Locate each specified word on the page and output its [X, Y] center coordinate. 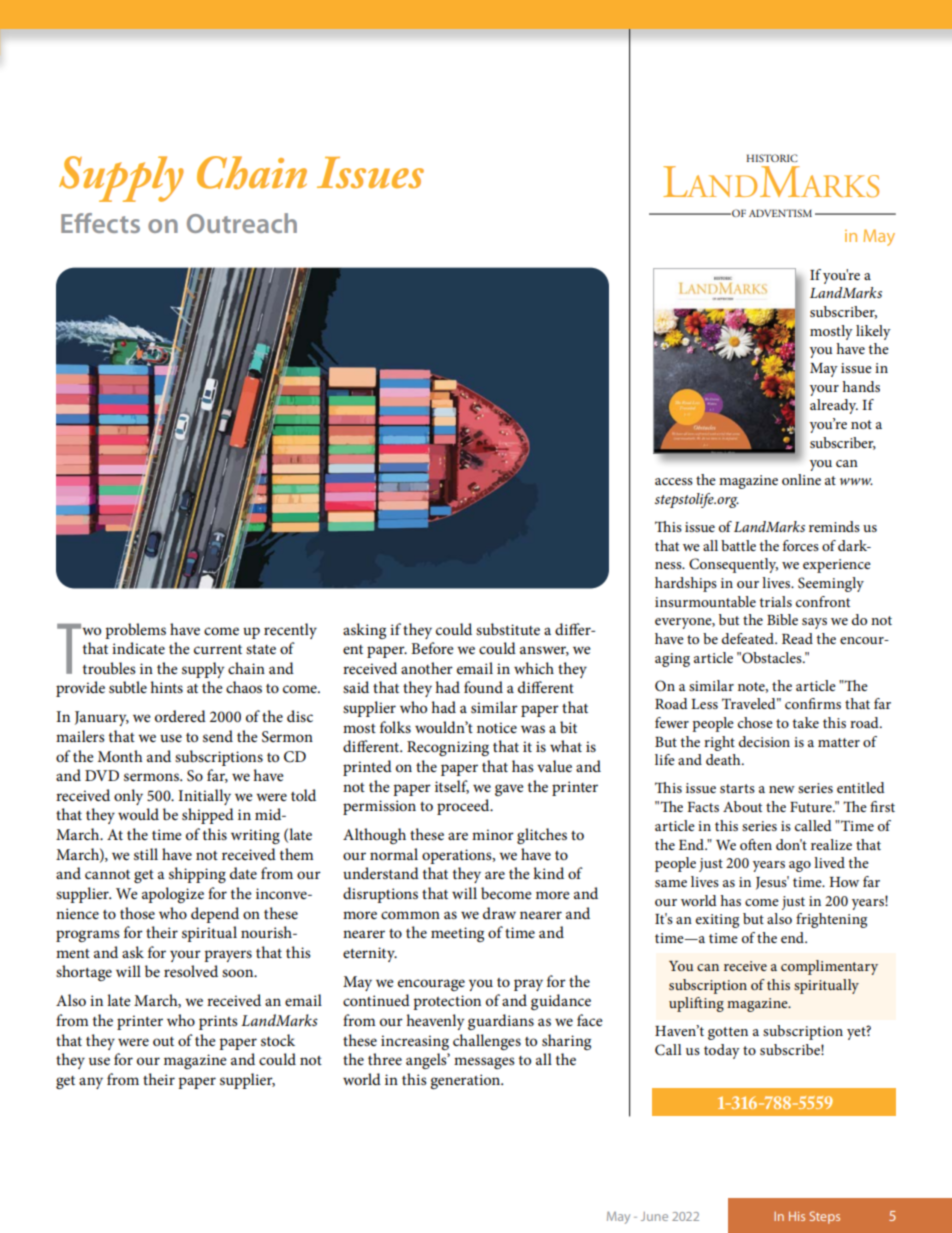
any [91, 1083]
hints [166, 687]
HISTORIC [772, 158]
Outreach [242, 223]
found [483, 687]
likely [873, 332]
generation [466, 1081]
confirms [813, 703]
